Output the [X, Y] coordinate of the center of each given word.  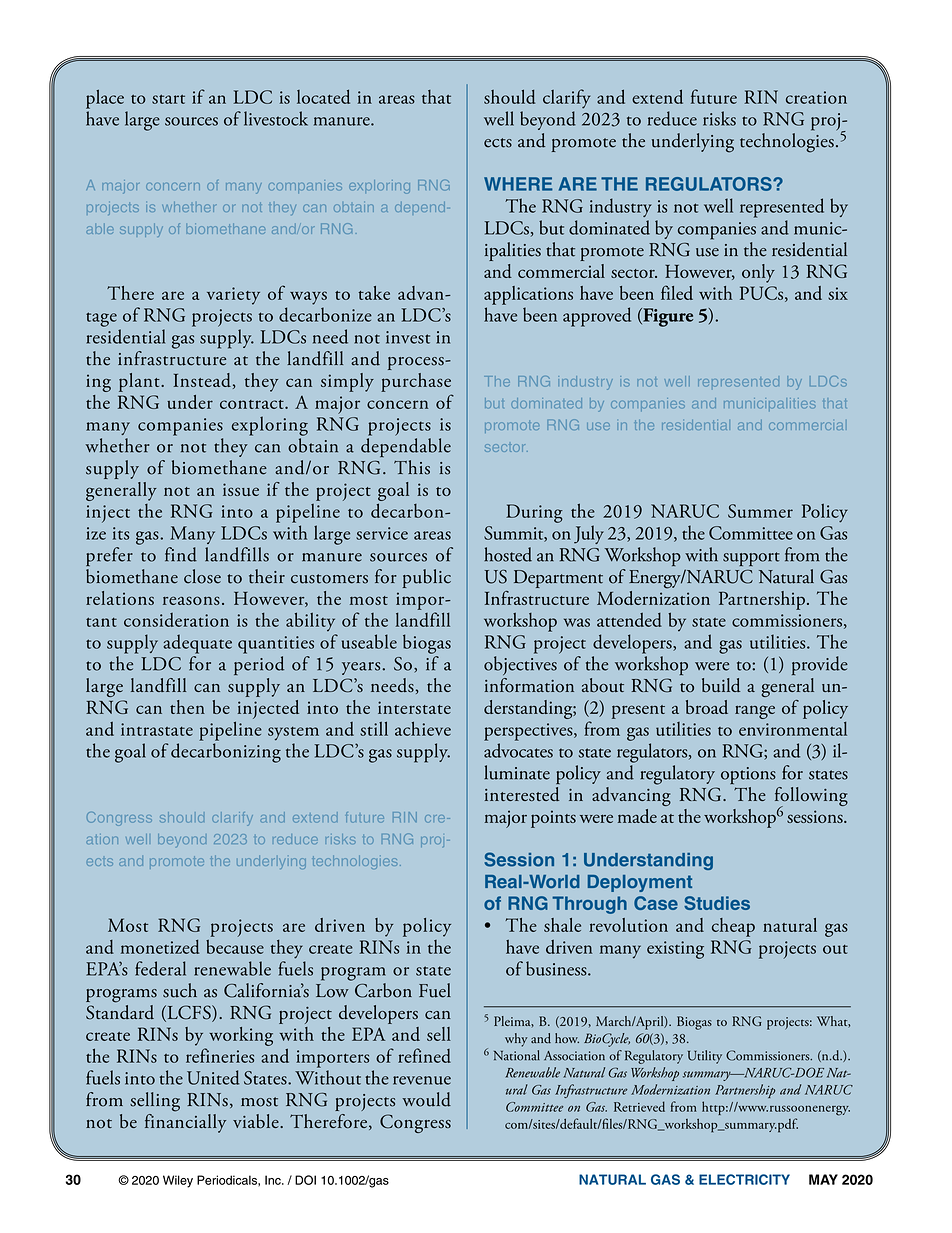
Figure [667, 317]
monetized [160, 947]
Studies [717, 903]
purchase [416, 382]
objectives [520, 665]
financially [185, 1122]
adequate [197, 644]
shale [562, 925]
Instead [202, 380]
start [168, 99]
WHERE [518, 184]
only [758, 273]
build [721, 685]
